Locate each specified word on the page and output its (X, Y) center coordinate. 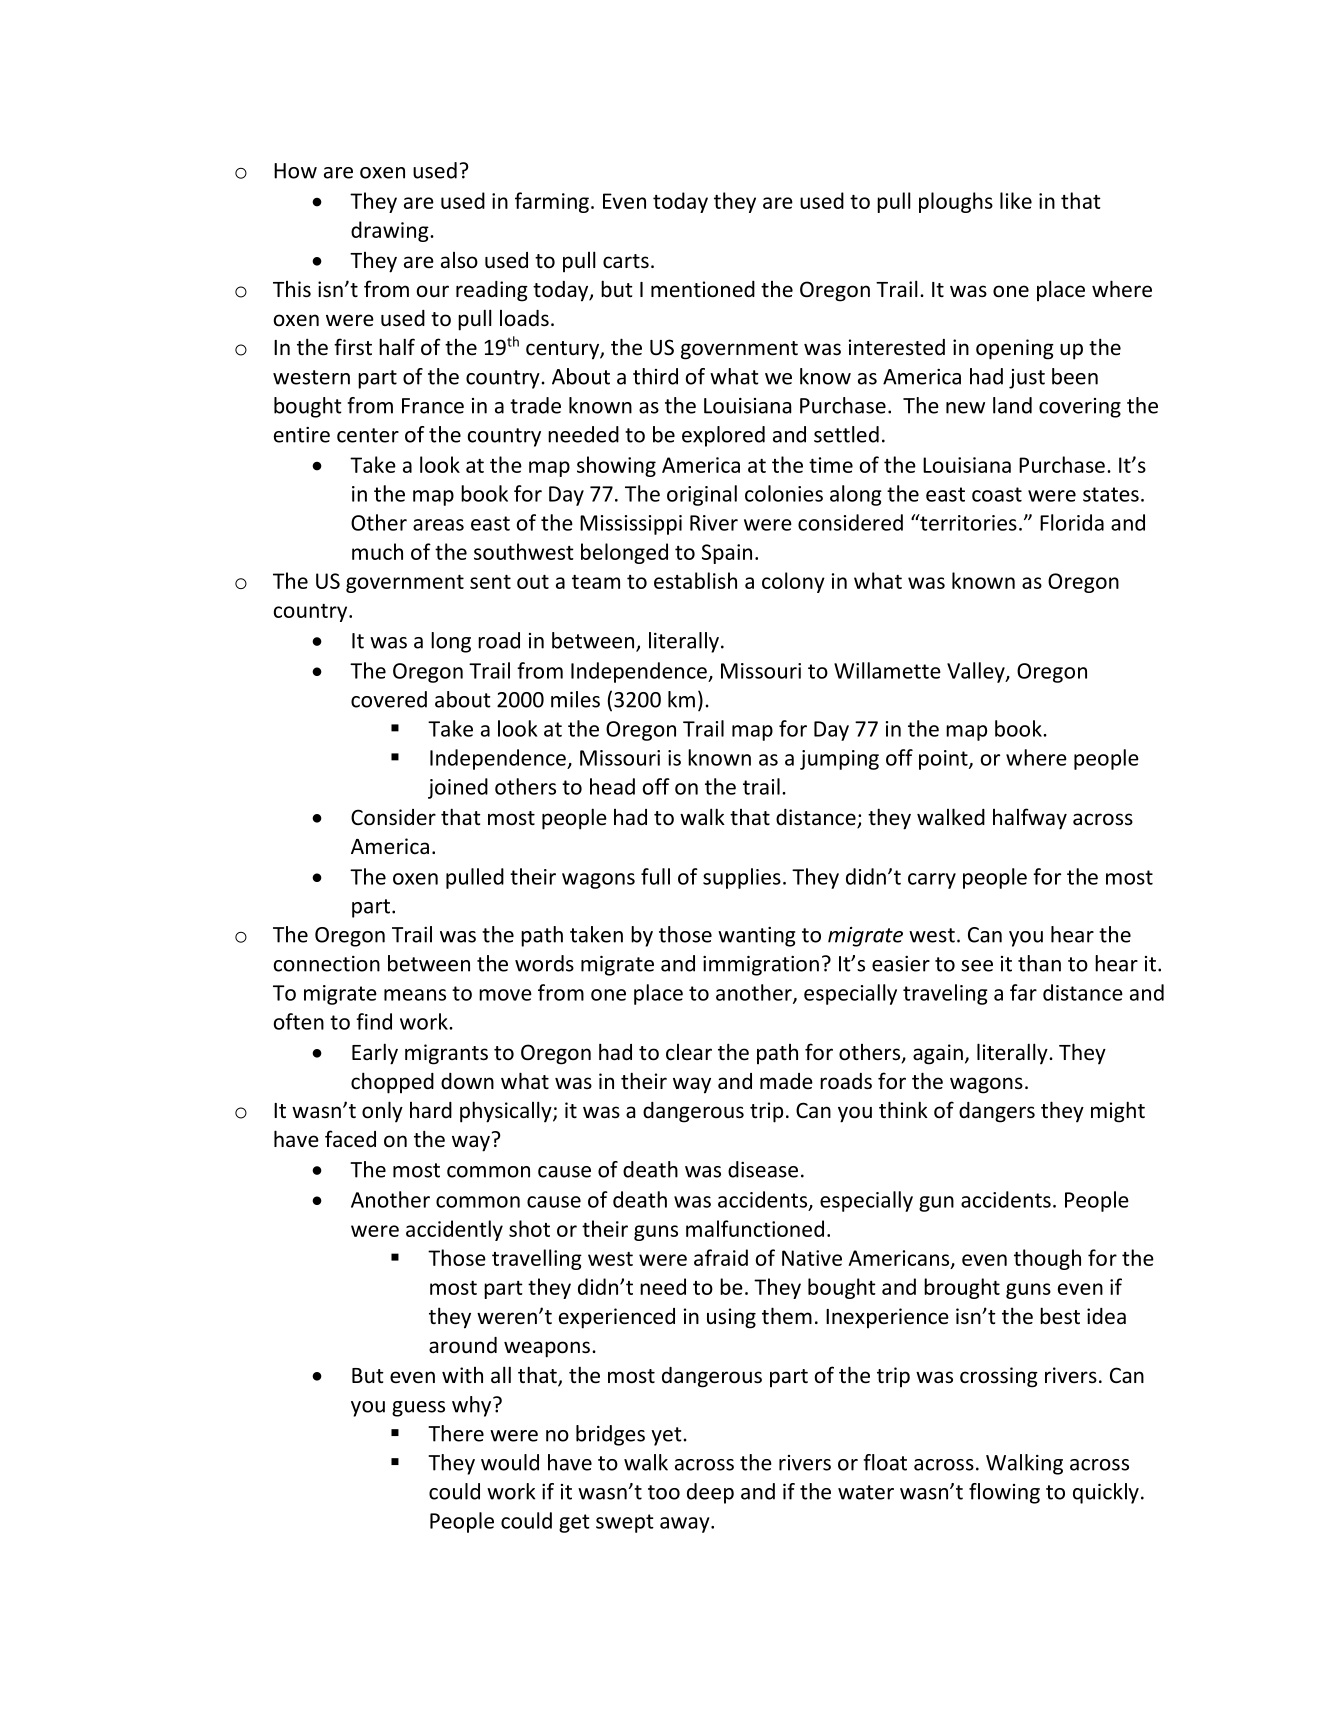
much (377, 551)
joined (458, 788)
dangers (997, 1112)
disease (763, 1169)
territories (967, 522)
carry (932, 881)
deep (710, 1493)
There (456, 1433)
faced (350, 1139)
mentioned (703, 289)
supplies (742, 878)
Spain (727, 554)
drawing (391, 231)
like (1016, 200)
